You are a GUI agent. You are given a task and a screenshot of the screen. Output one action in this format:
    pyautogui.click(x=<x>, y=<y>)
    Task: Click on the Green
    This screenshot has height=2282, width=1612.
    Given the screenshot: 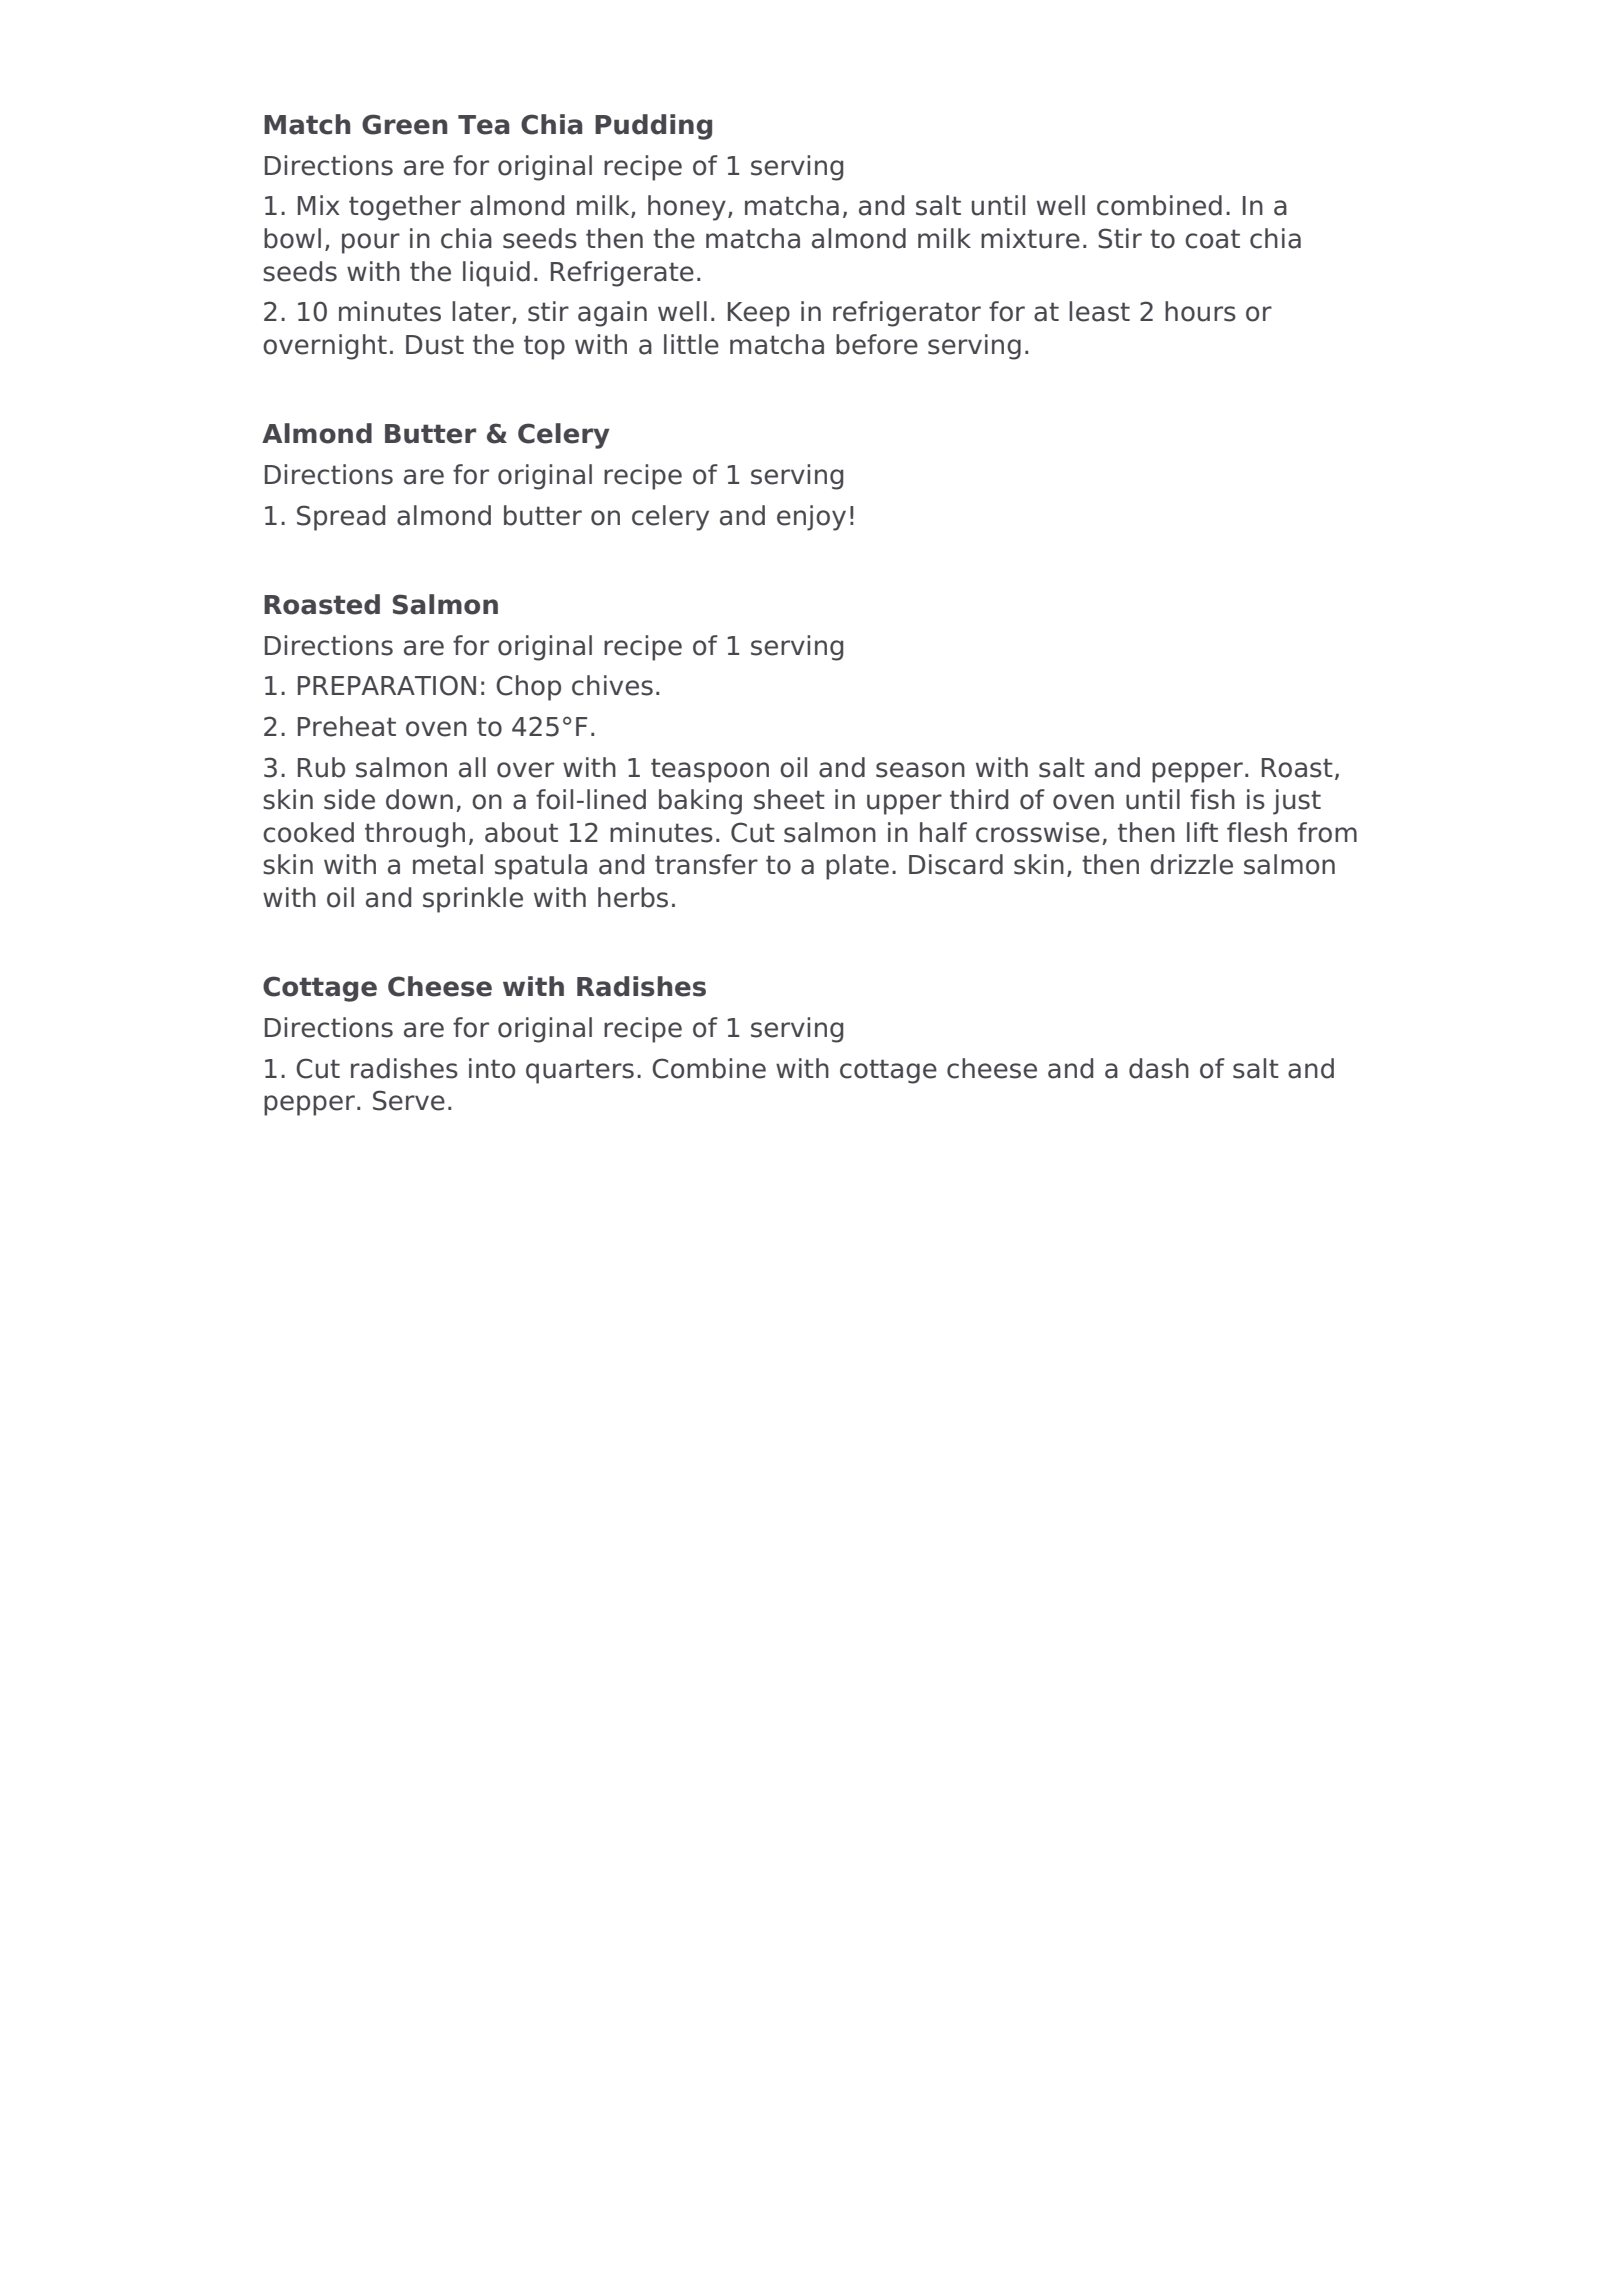 What is the action you would take?
    pyautogui.click(x=404, y=124)
